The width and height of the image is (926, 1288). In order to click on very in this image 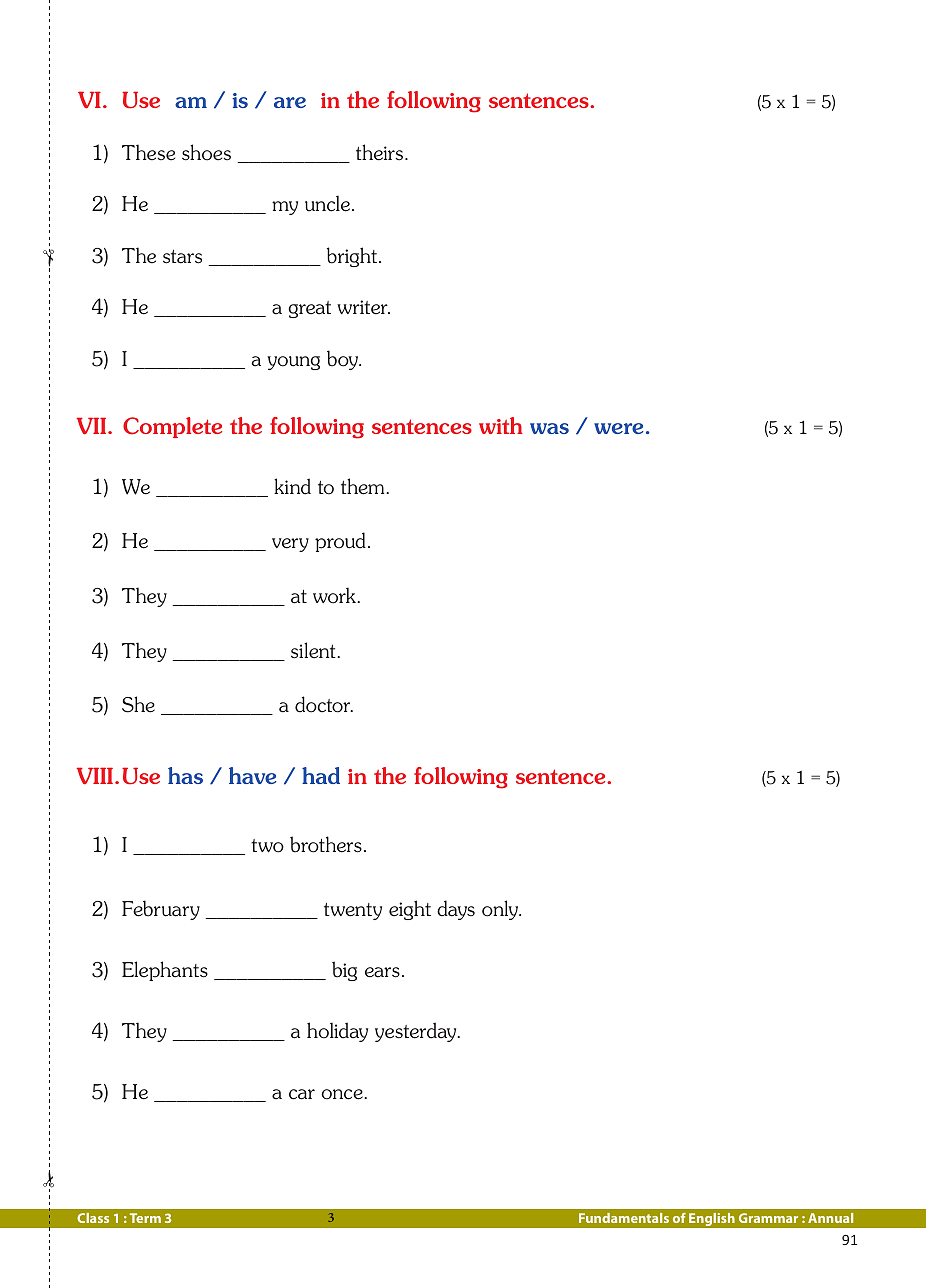, I will do `click(290, 545)`.
